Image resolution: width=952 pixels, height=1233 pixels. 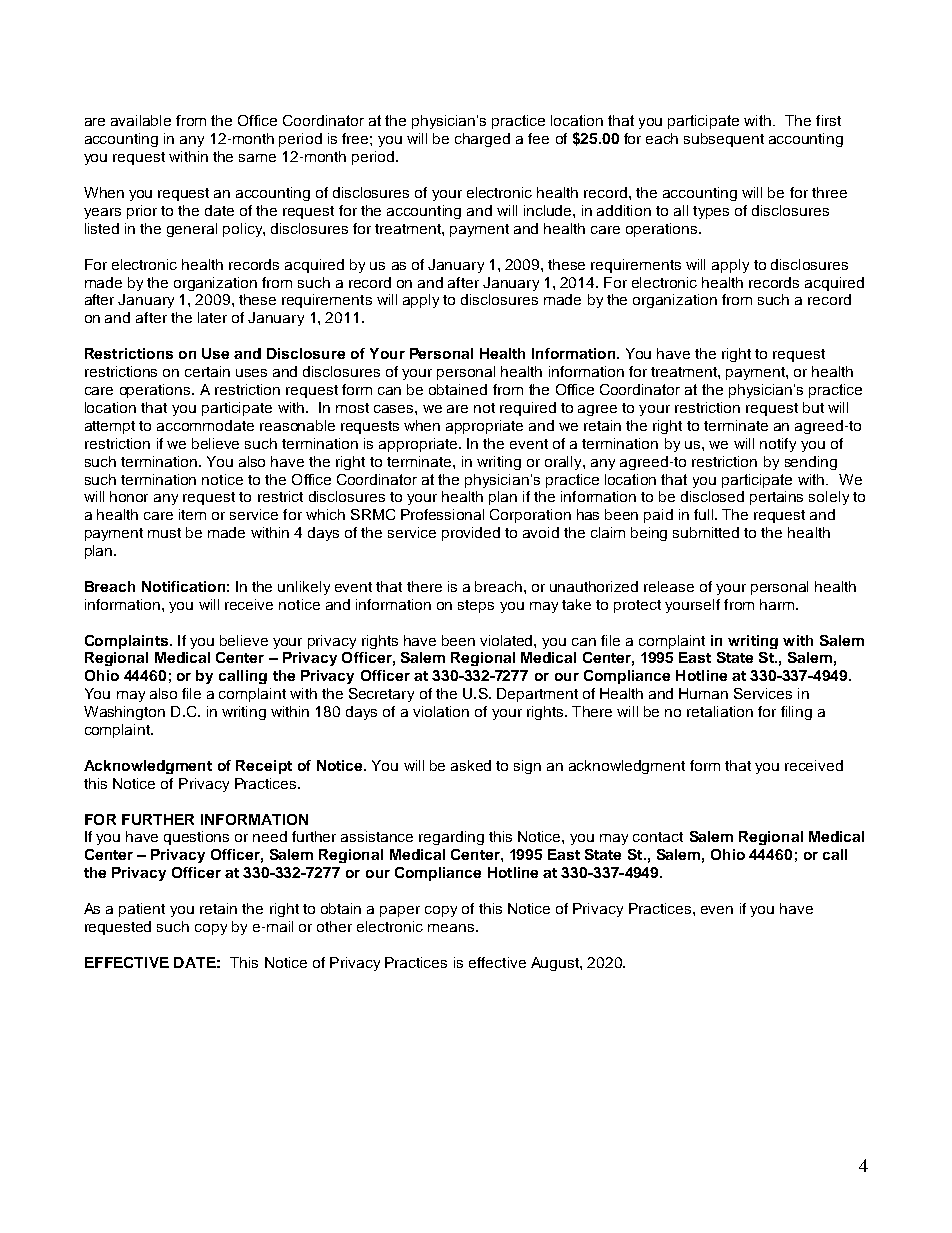 What do you see at coordinates (724, 140) in the document?
I see `subsequent` at bounding box center [724, 140].
